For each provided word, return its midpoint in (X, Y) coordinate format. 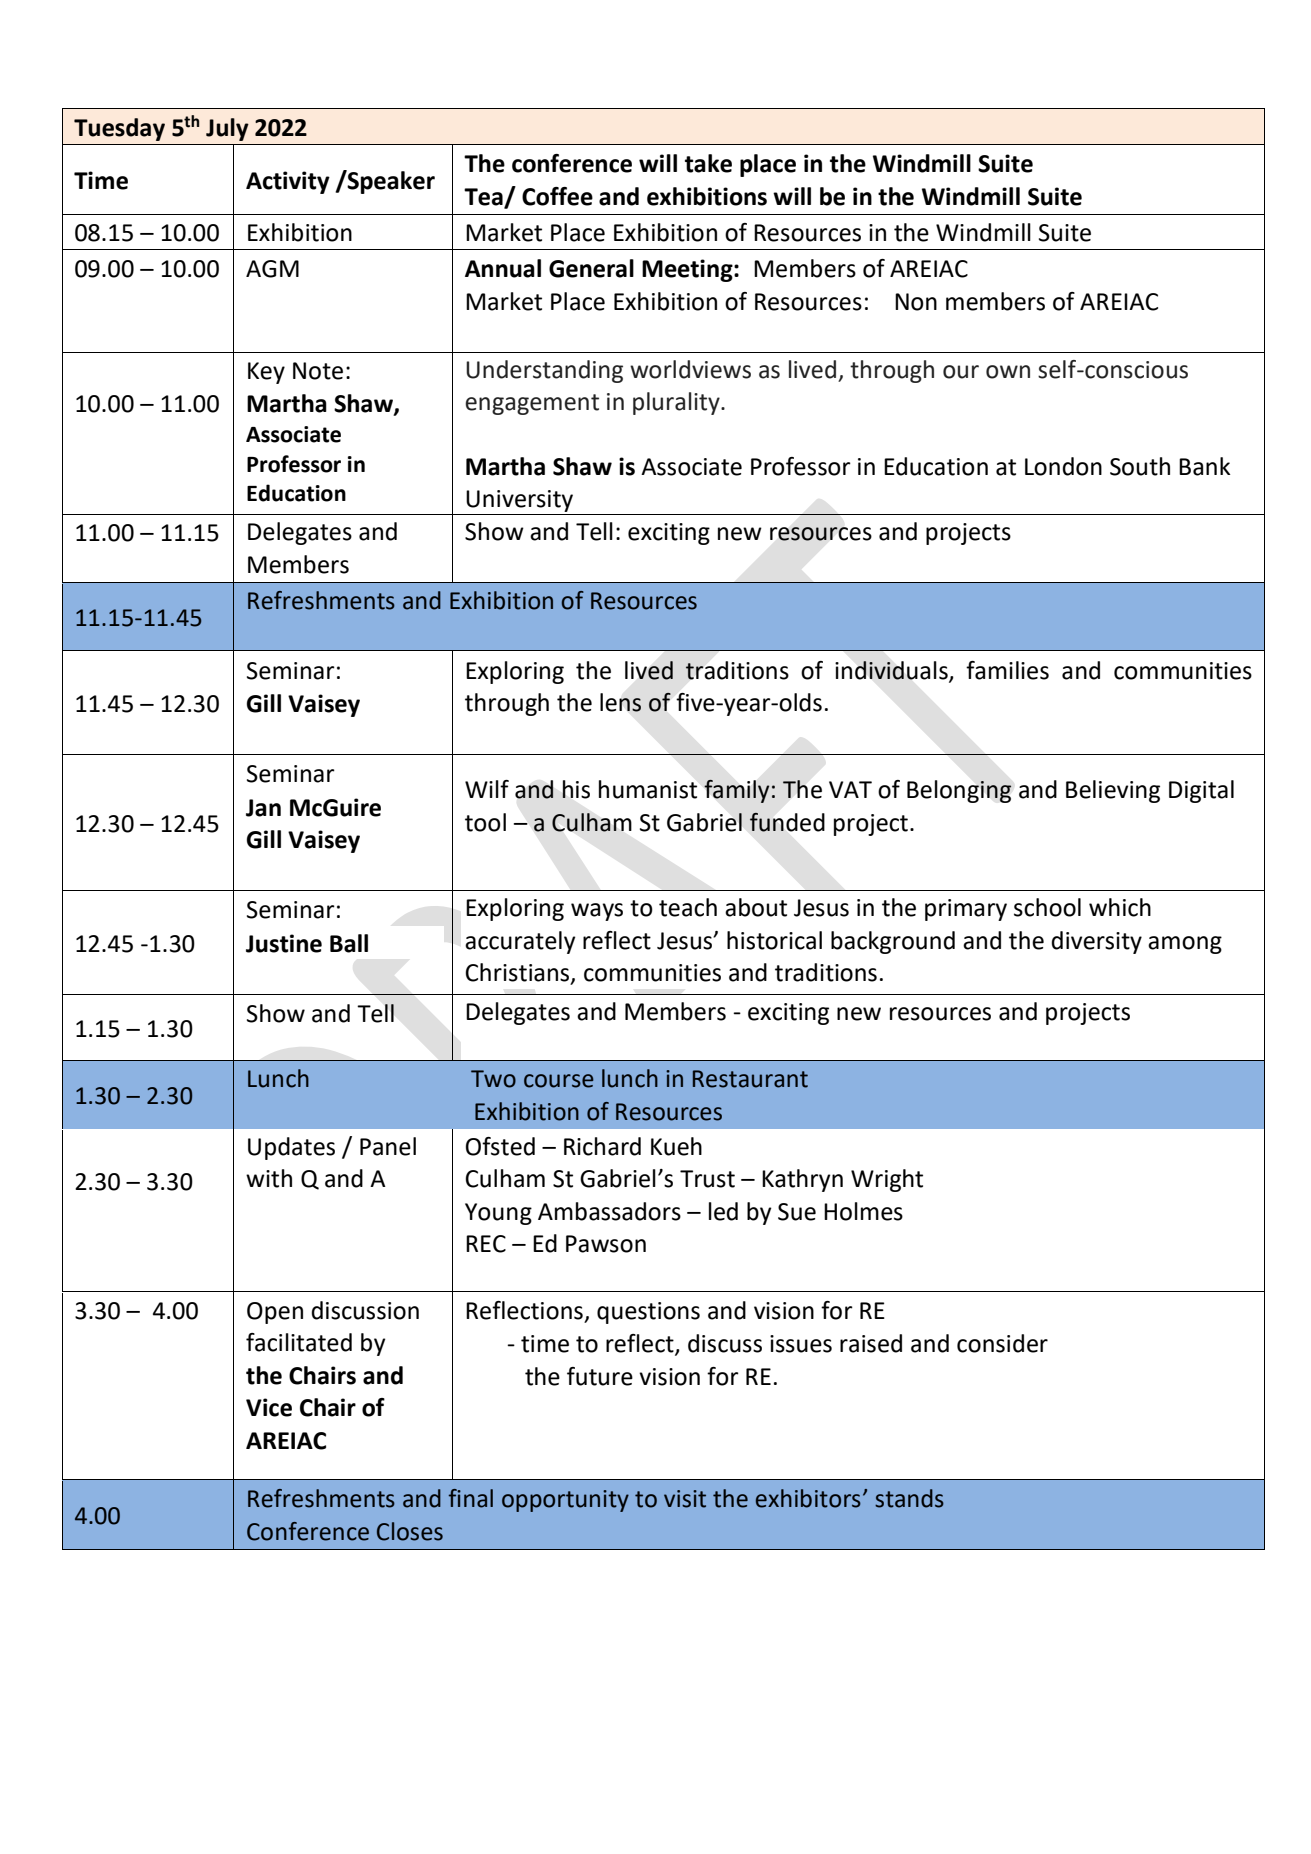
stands (909, 1498)
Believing (1113, 791)
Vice (269, 1407)
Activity (288, 182)
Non (916, 302)
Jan (263, 808)
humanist (648, 789)
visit (685, 1499)
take (708, 163)
